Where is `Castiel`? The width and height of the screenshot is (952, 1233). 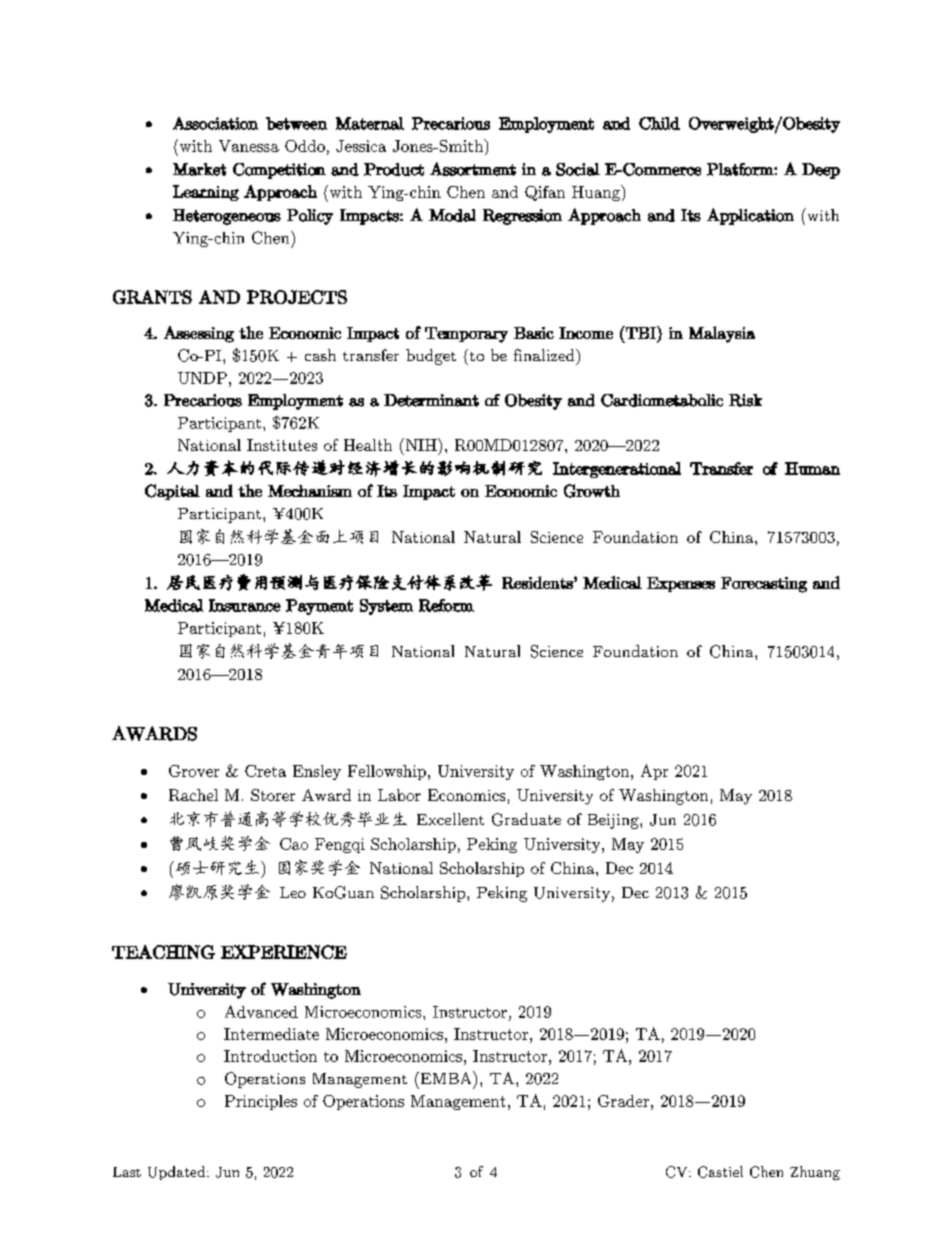 Castiel is located at coordinates (720, 1172).
